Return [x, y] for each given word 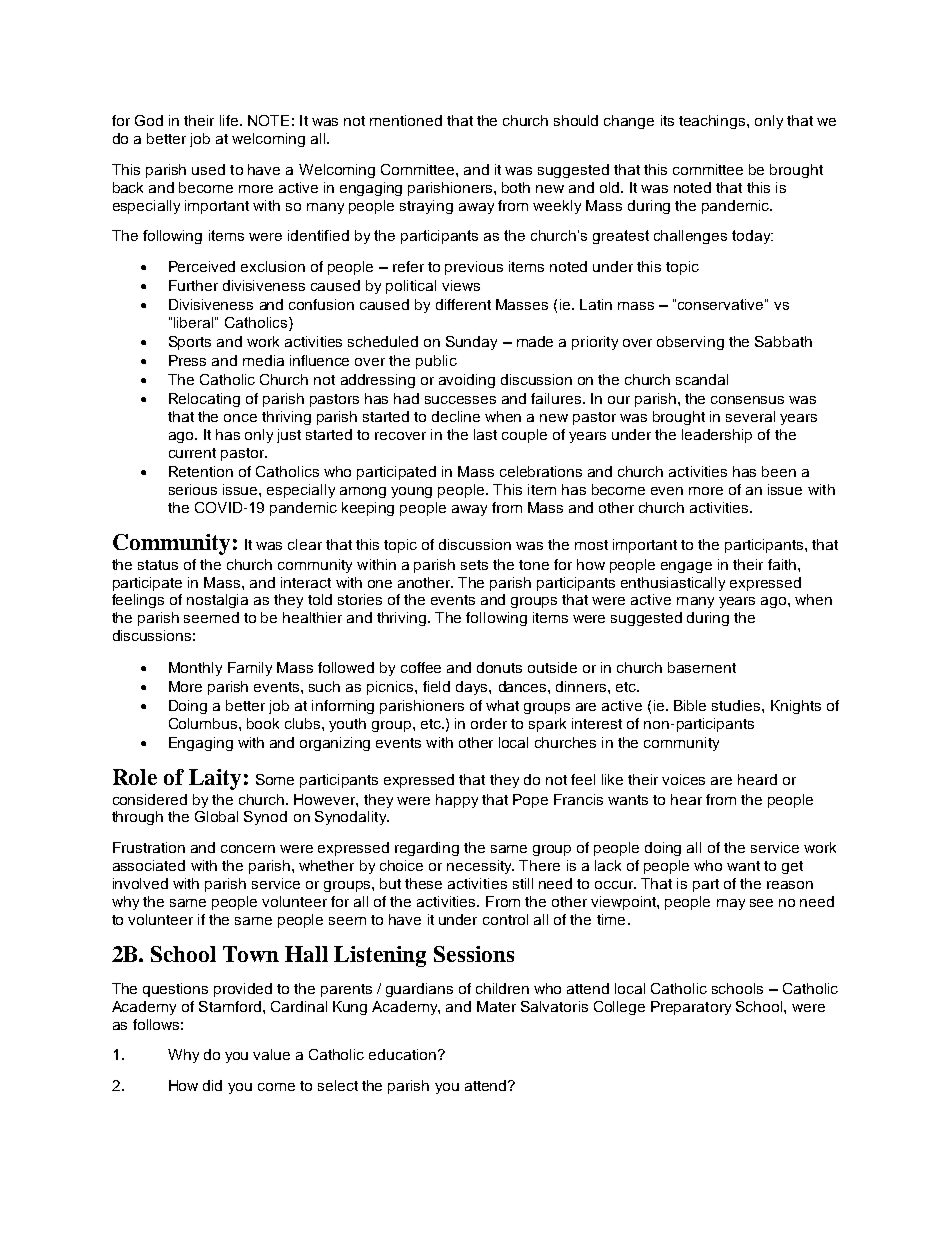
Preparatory [691, 1008]
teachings [713, 122]
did [212, 1085]
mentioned [406, 120]
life [230, 120]
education [402, 1054]
